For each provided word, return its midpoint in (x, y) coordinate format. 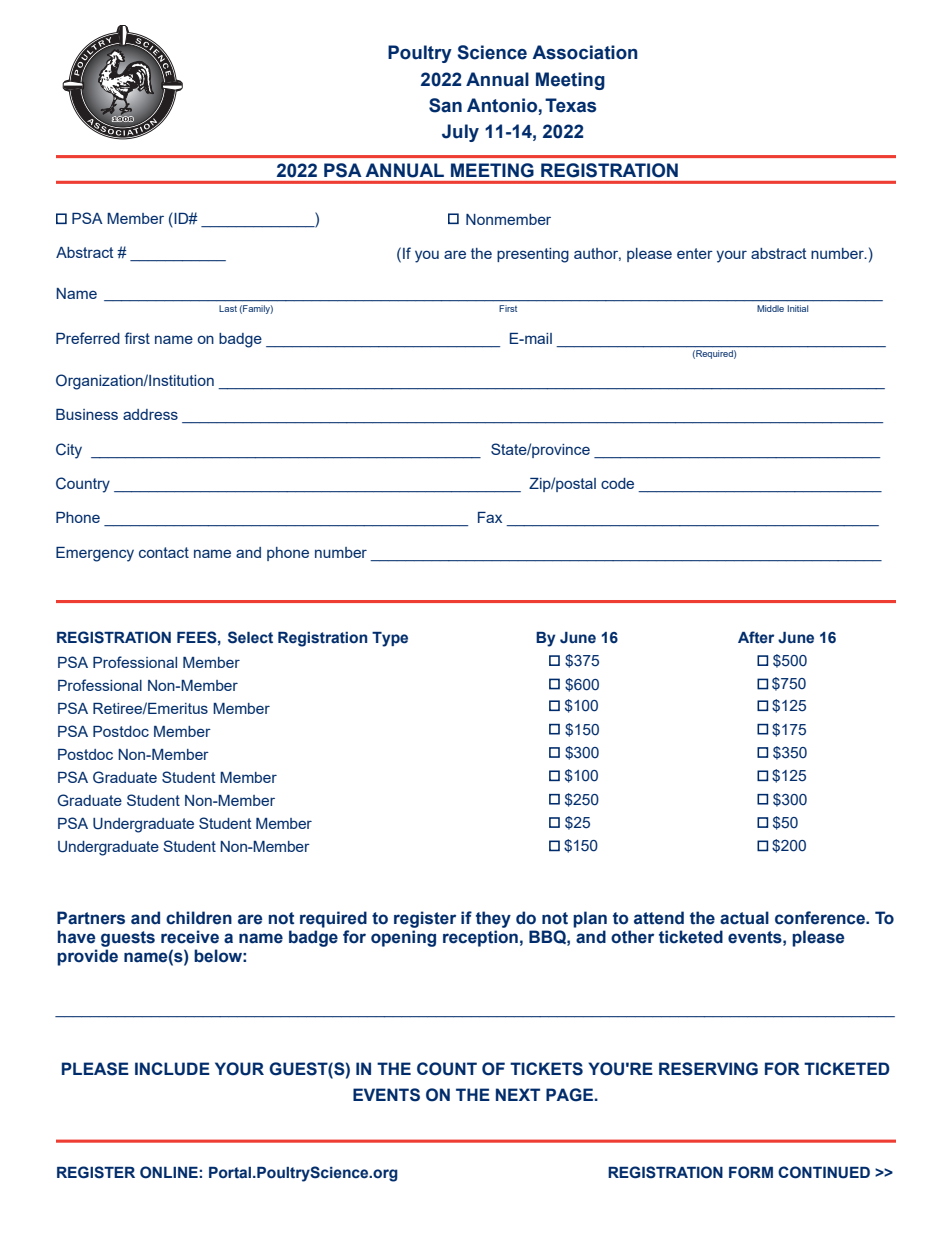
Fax (490, 517)
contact (164, 552)
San (445, 105)
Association (585, 52)
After (756, 637)
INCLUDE (172, 1069)
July (460, 133)
